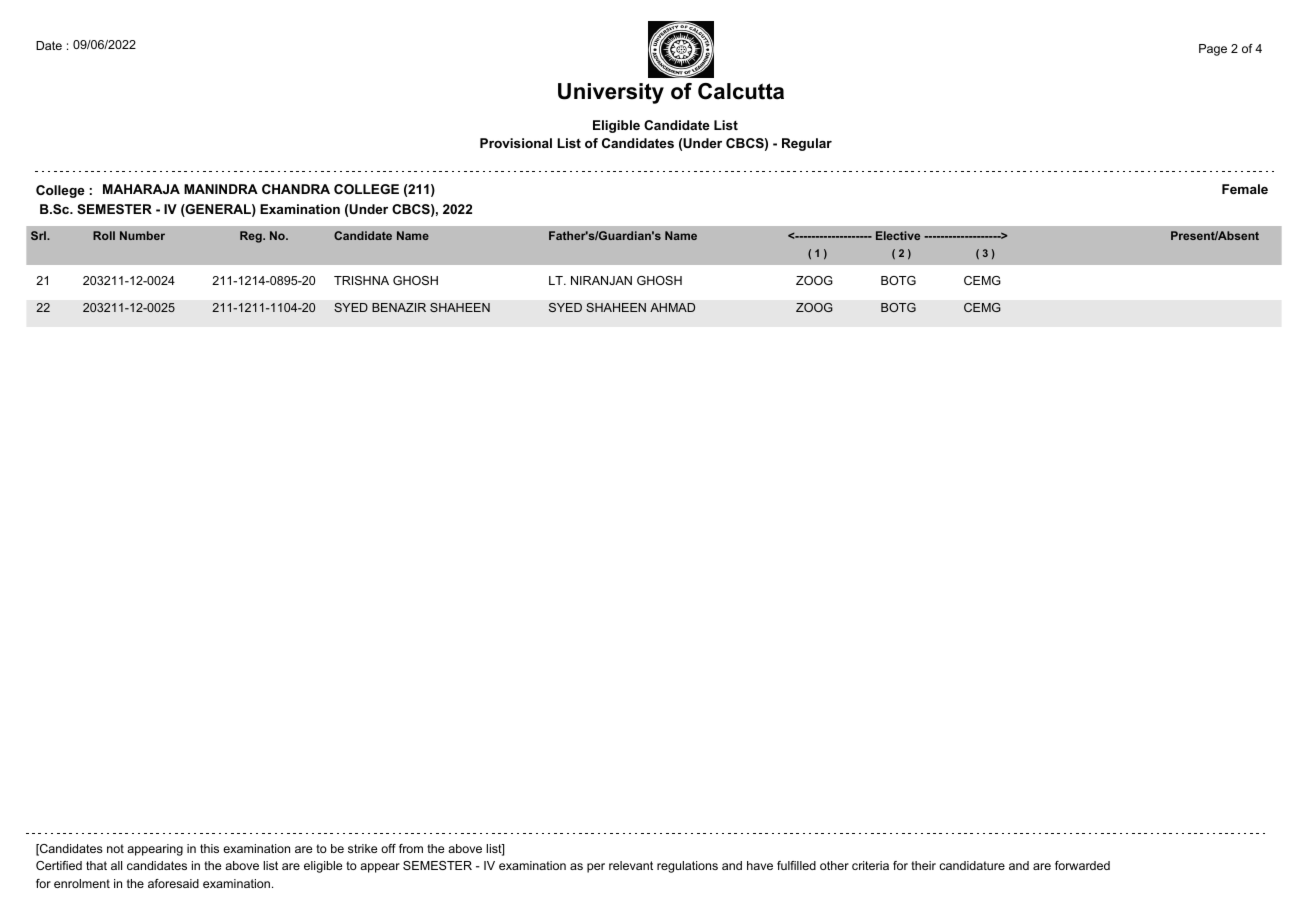 This image has width=1308, height=924. I want to click on Elective, so click(898, 235).
